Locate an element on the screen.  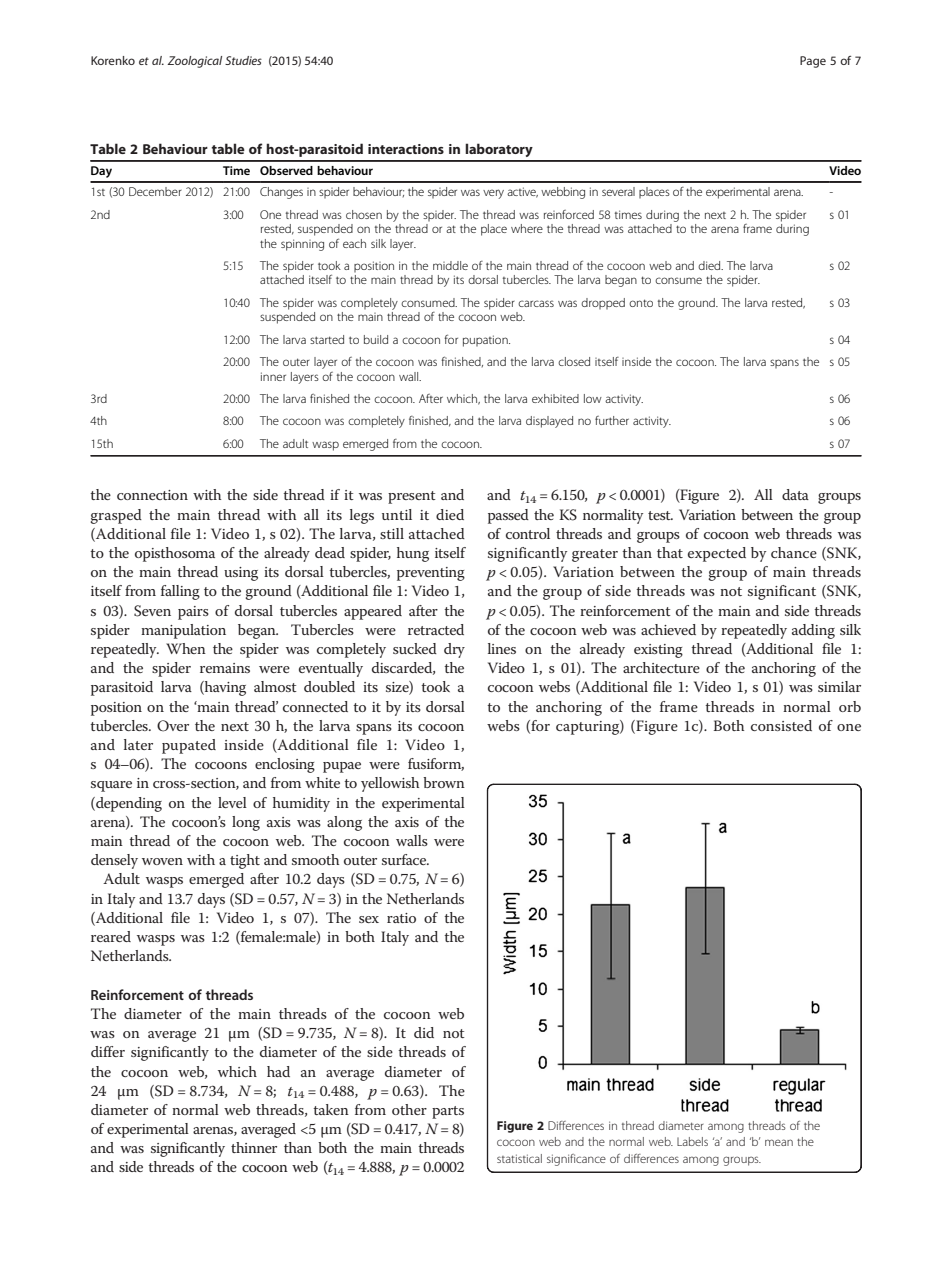
pupation is located at coordinates (486, 341).
